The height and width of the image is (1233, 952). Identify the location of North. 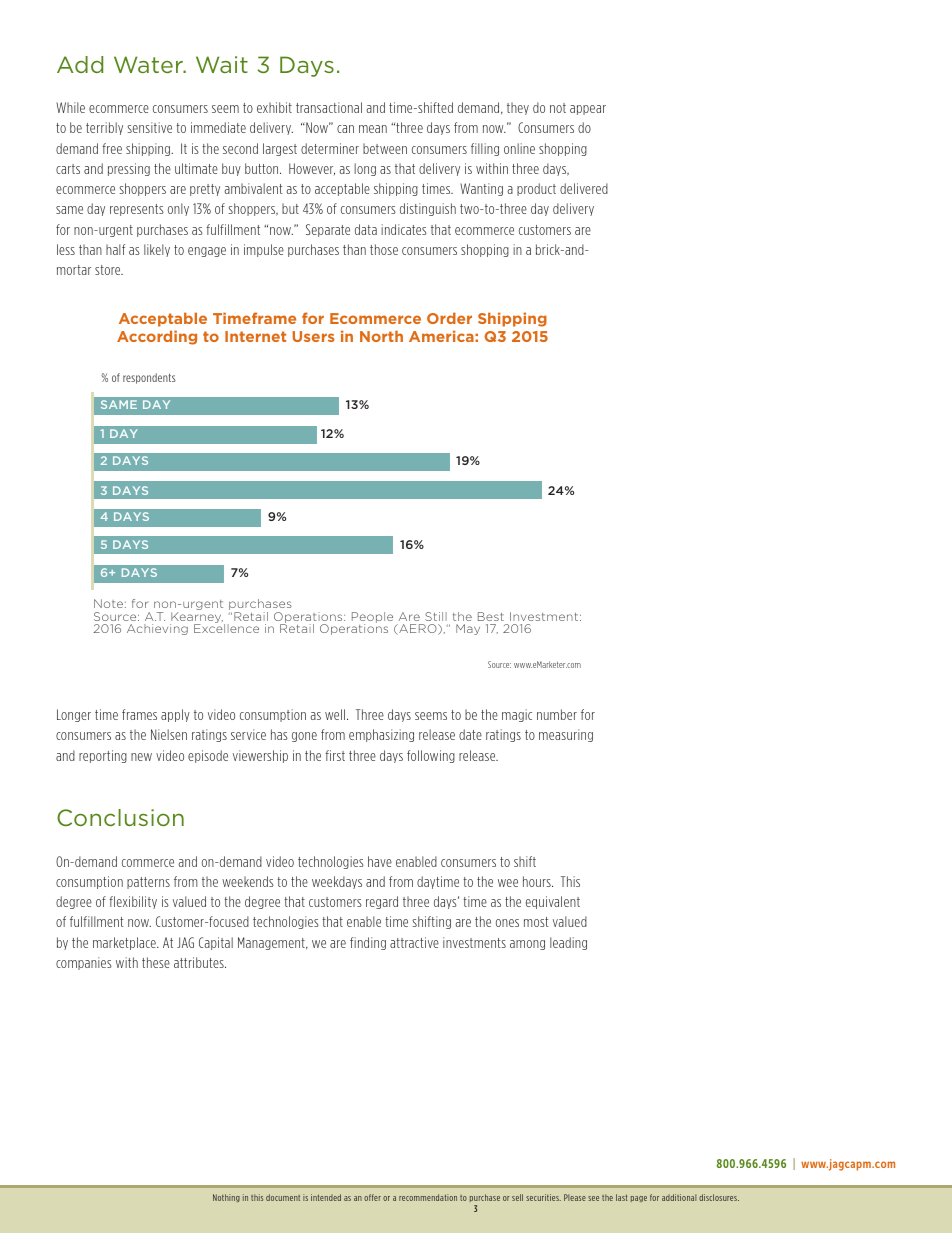
(381, 336).
